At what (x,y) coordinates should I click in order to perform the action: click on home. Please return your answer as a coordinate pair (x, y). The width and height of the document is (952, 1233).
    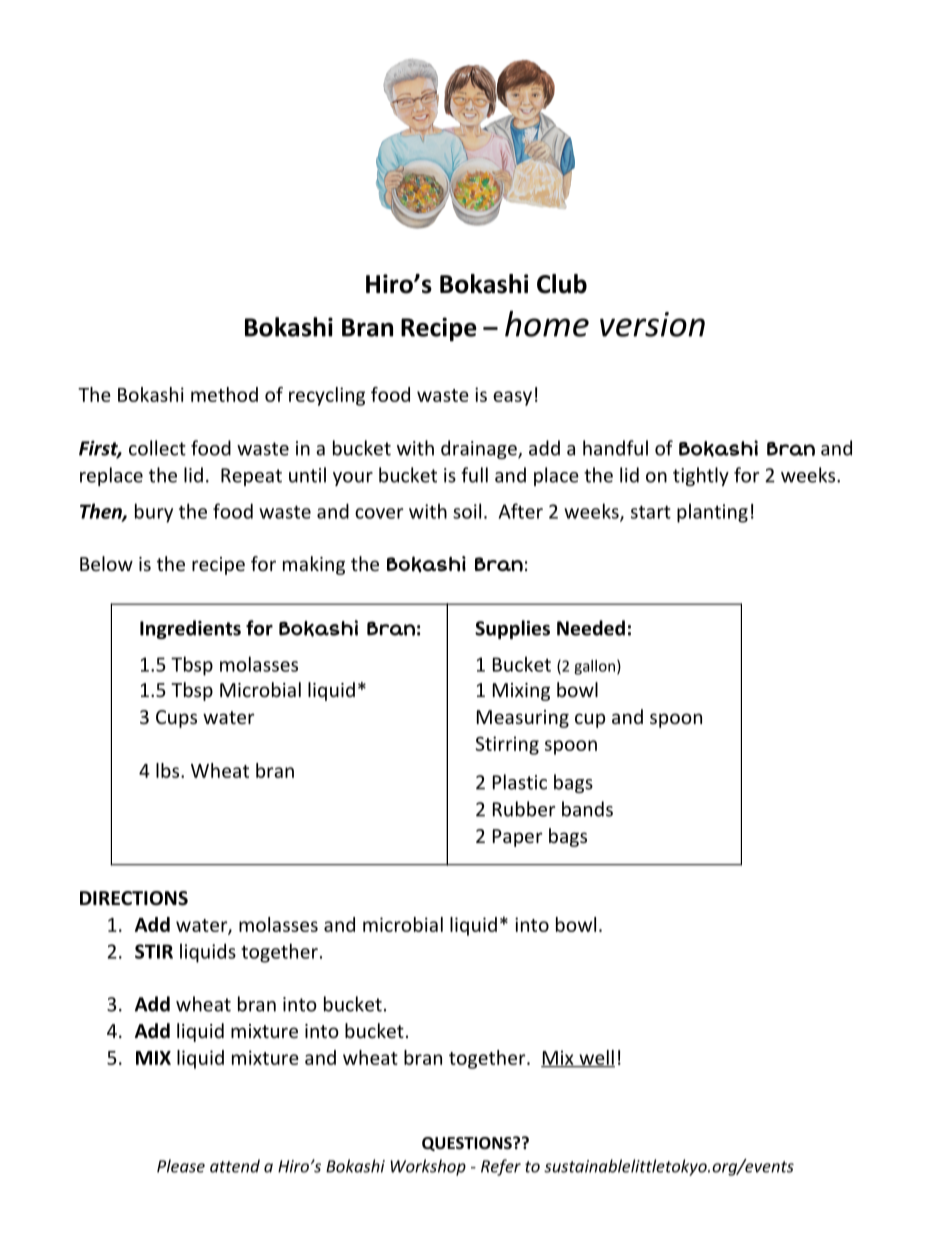
    Looking at the image, I should click on (547, 324).
